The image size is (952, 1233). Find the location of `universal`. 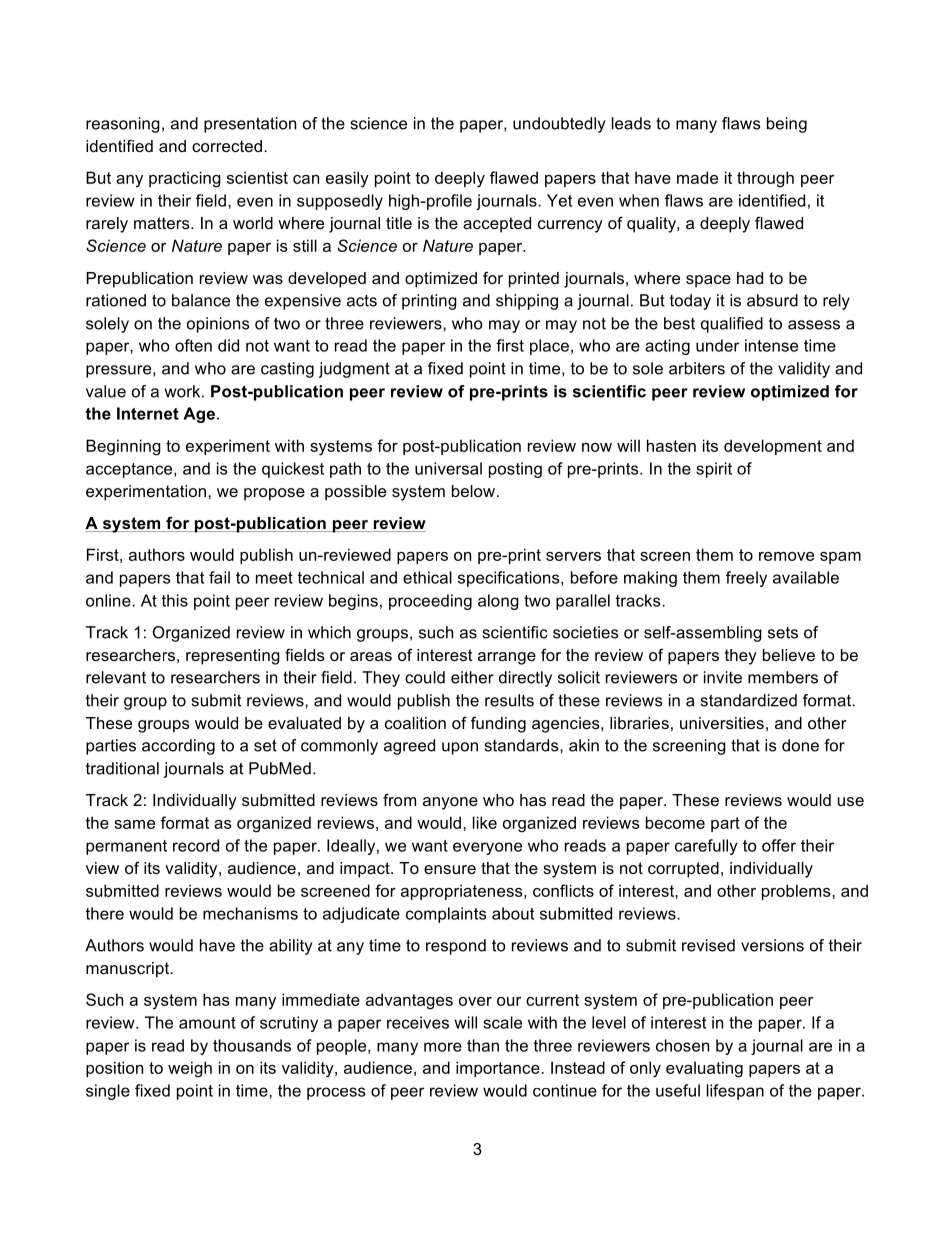

universal is located at coordinates (448, 468).
